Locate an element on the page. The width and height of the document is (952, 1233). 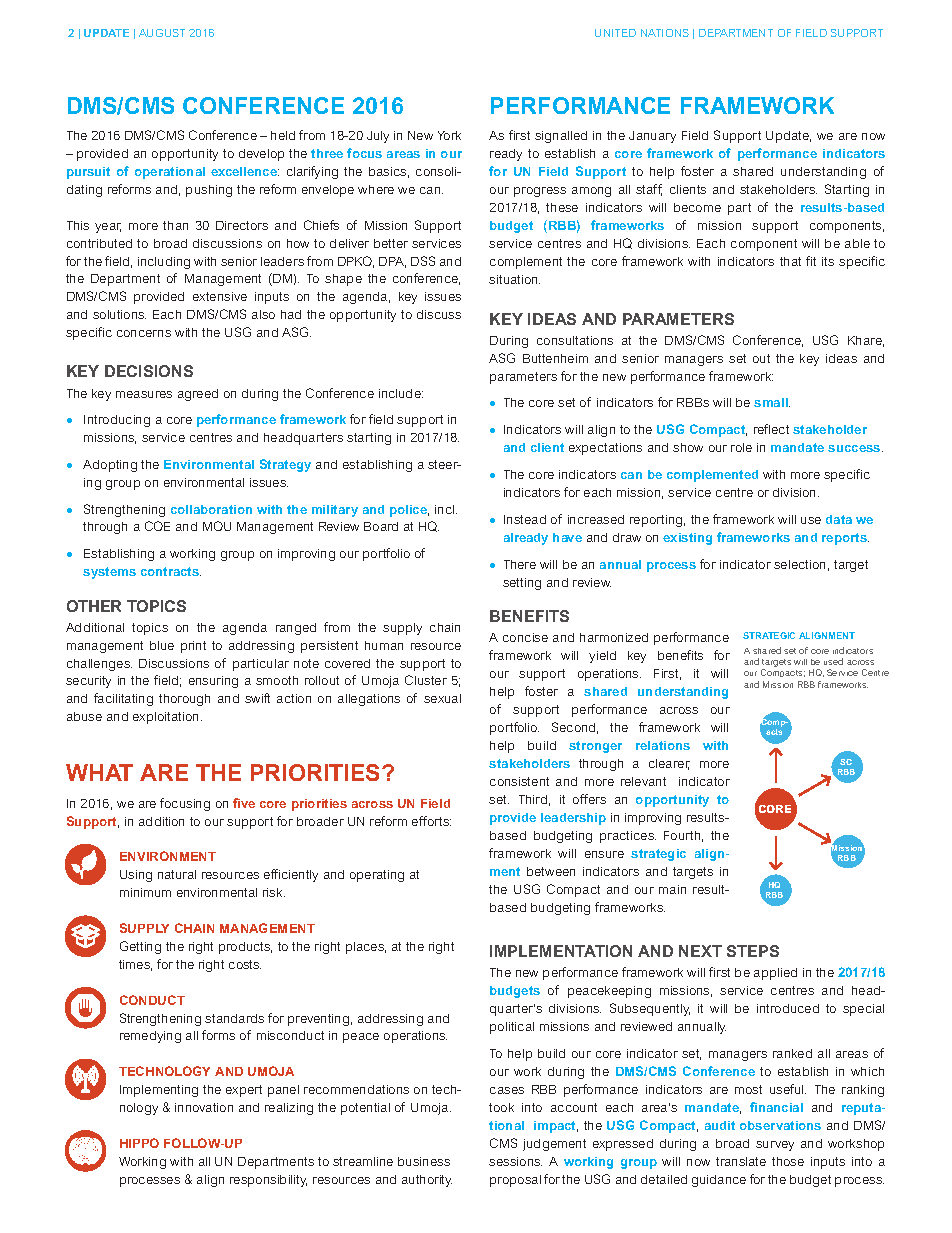
used is located at coordinates (833, 661).
